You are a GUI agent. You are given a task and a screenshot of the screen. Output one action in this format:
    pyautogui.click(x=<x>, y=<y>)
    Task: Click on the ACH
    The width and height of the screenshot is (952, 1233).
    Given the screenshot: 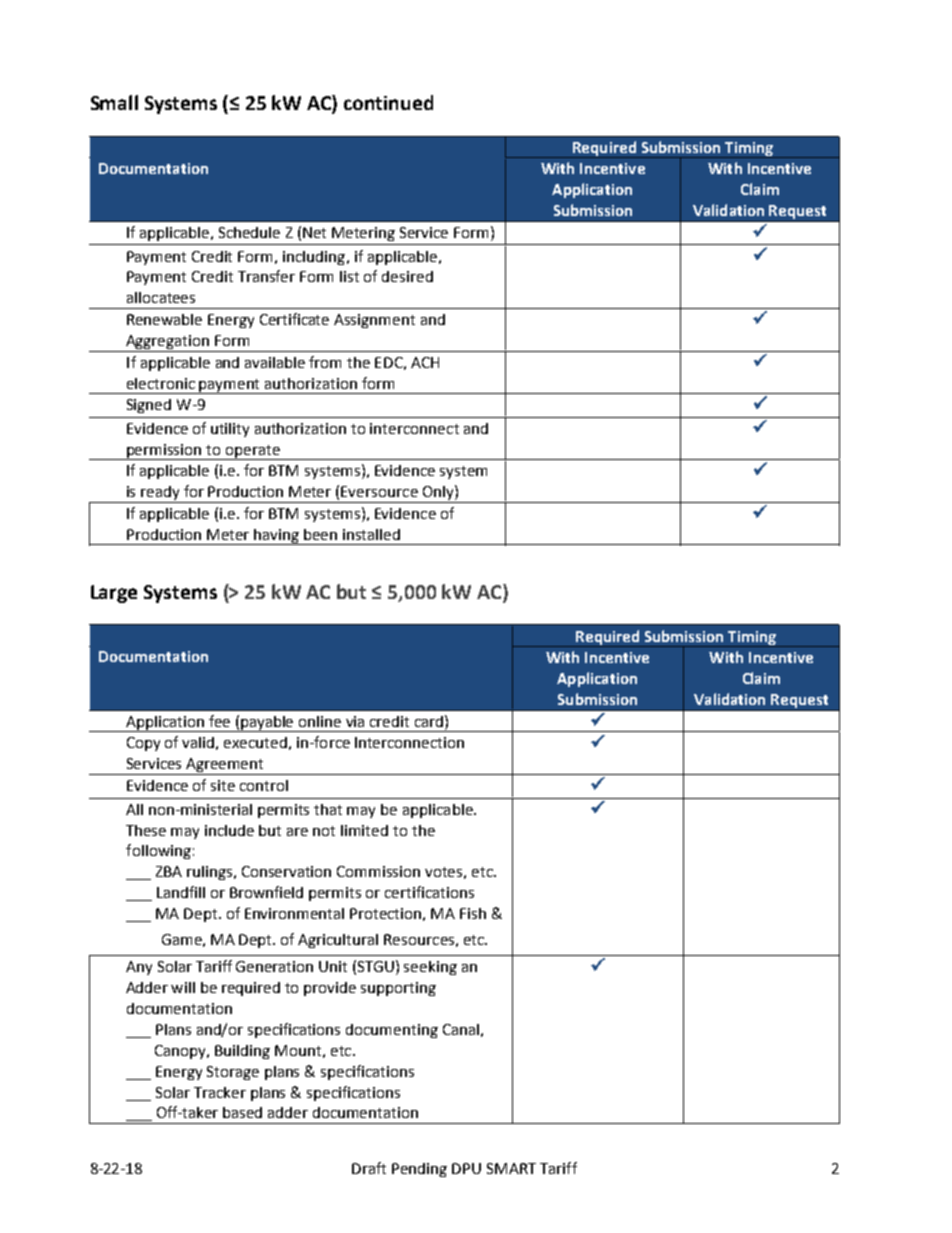 What is the action you would take?
    pyautogui.click(x=425, y=362)
